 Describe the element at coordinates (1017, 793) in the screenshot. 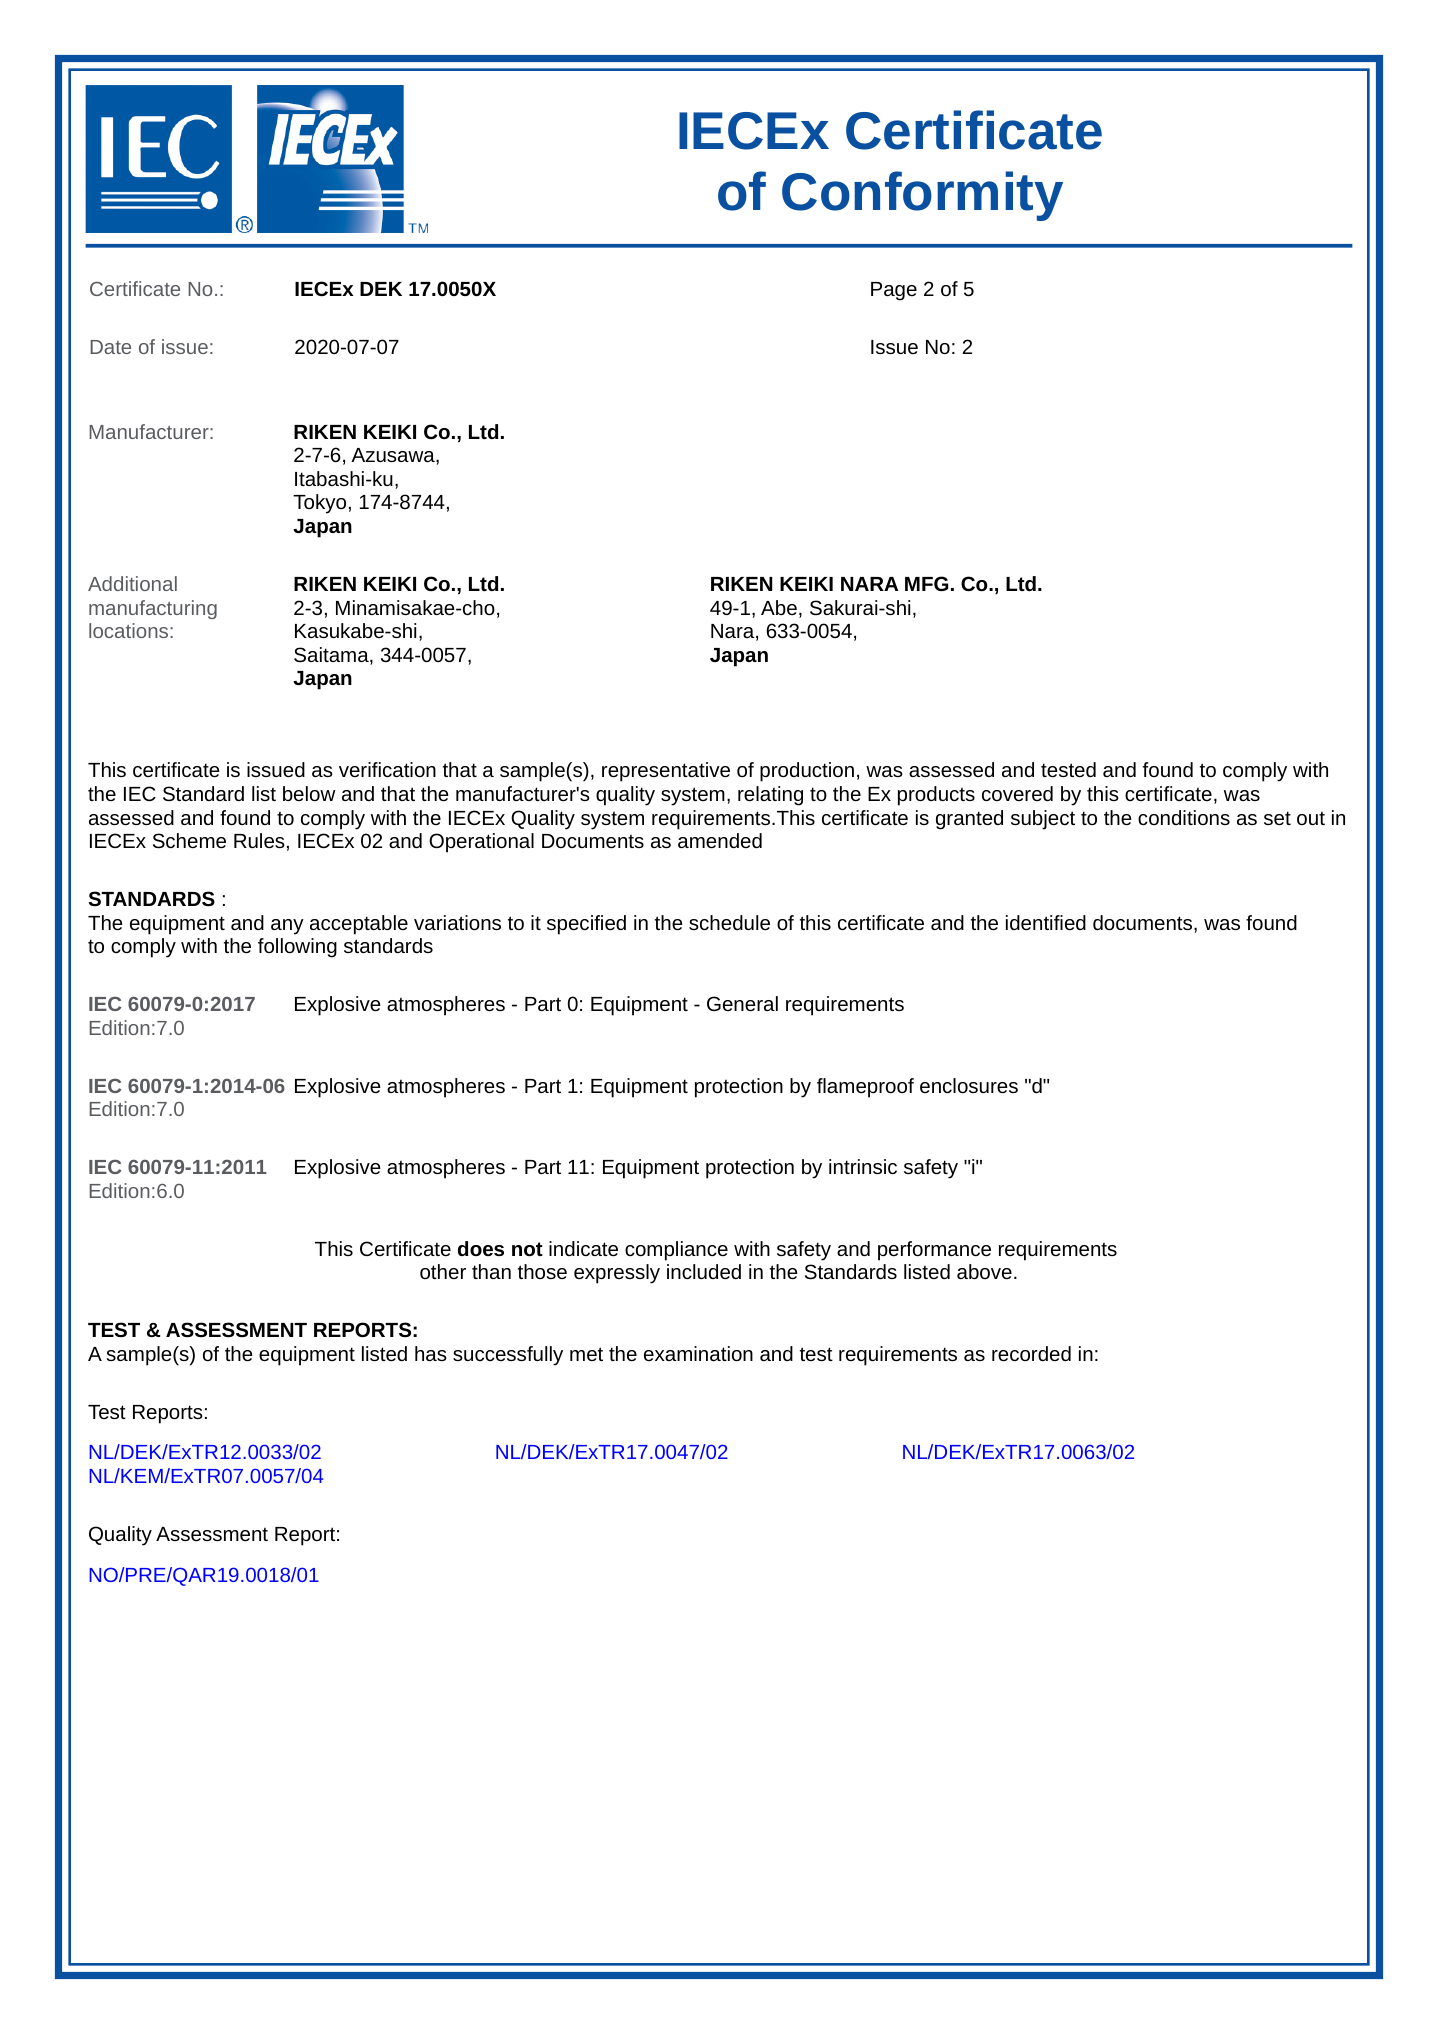

I see `covered` at that location.
